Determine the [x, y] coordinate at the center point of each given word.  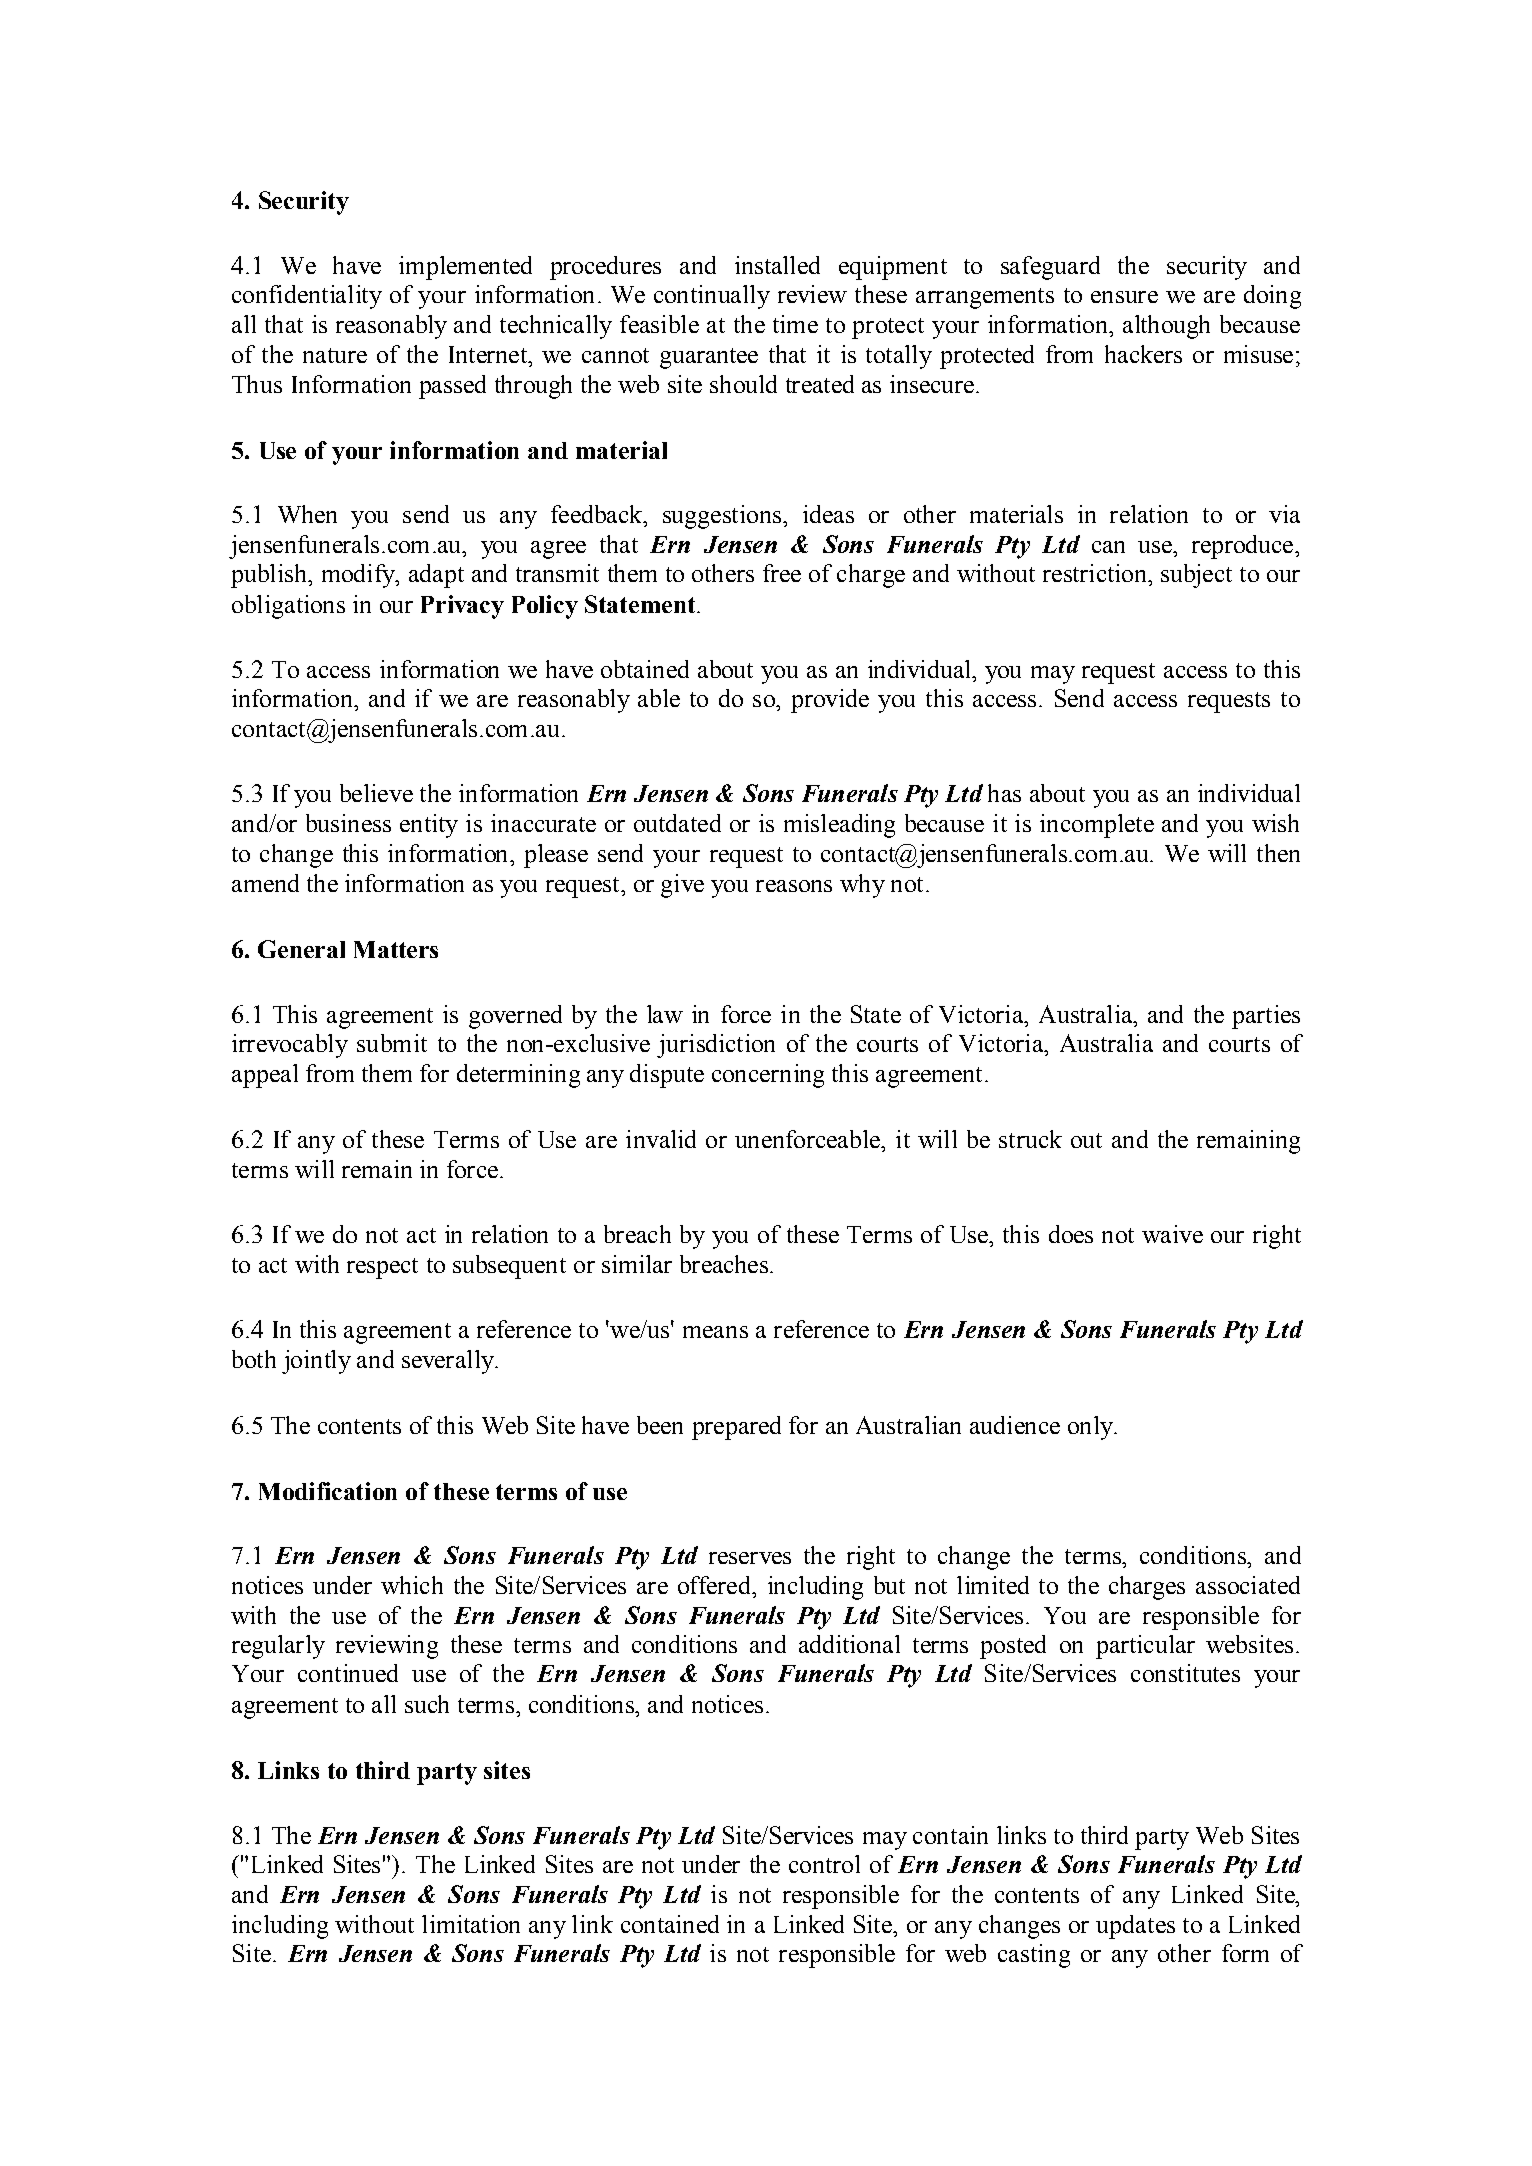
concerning [768, 1076]
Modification [328, 1491]
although [1166, 327]
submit [392, 1043]
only [1091, 1428]
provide [830, 701]
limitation [471, 1924]
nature [335, 355]
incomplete [1097, 826]
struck [1030, 1139]
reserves [750, 1558]
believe [376, 793]
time [795, 324]
